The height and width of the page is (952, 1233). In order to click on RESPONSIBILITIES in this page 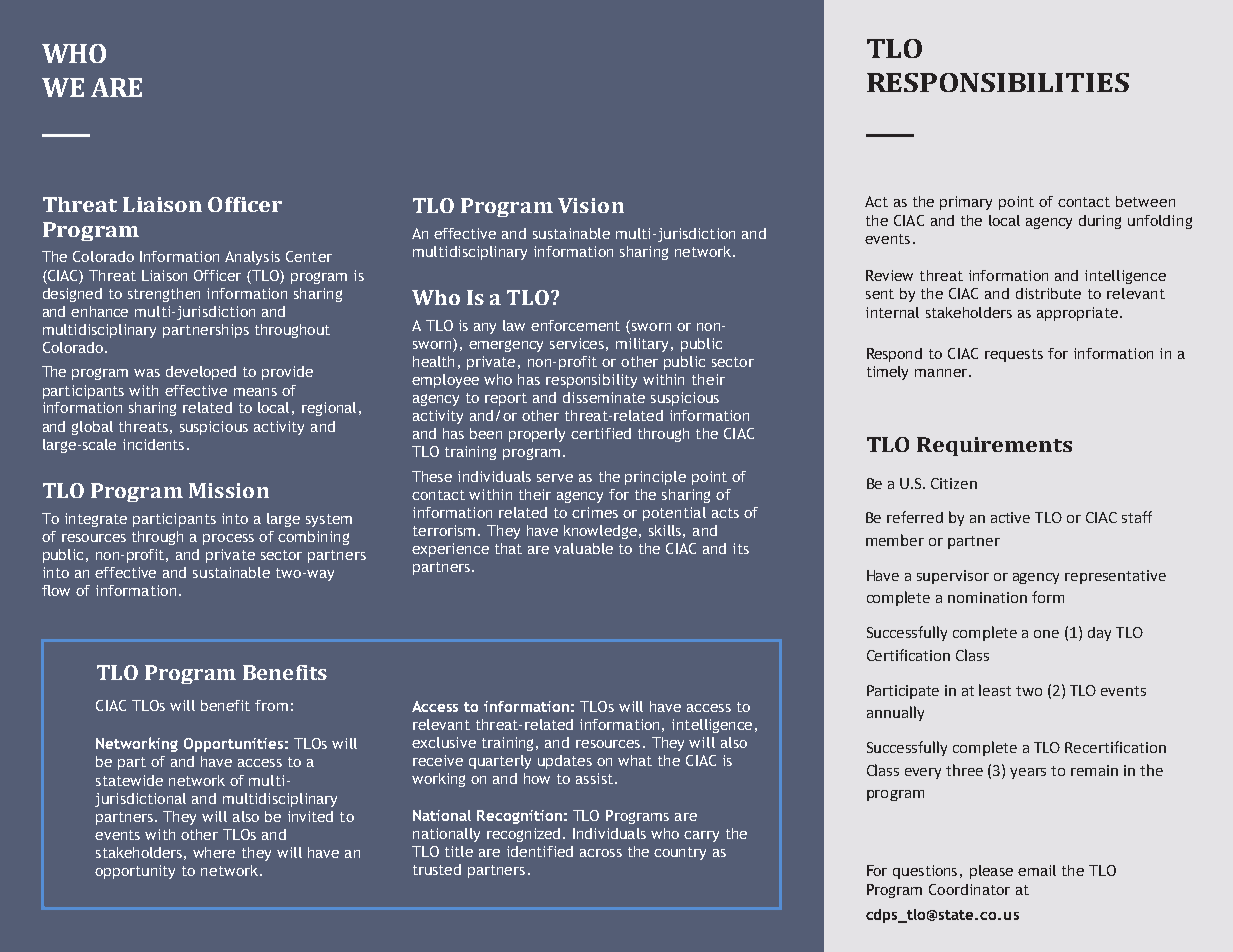, I will do `click(998, 82)`.
